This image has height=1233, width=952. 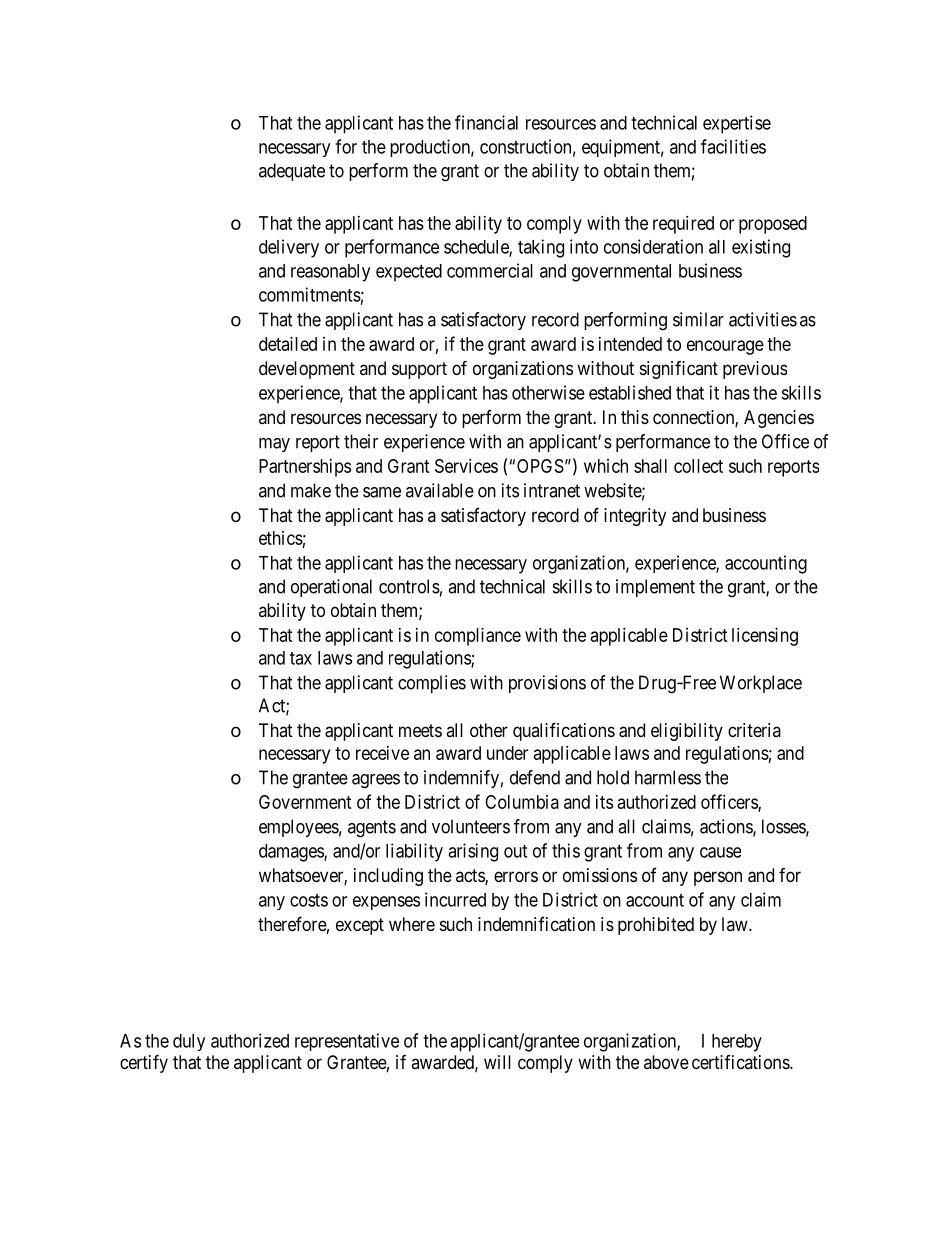 I want to click on duly, so click(x=189, y=1042).
